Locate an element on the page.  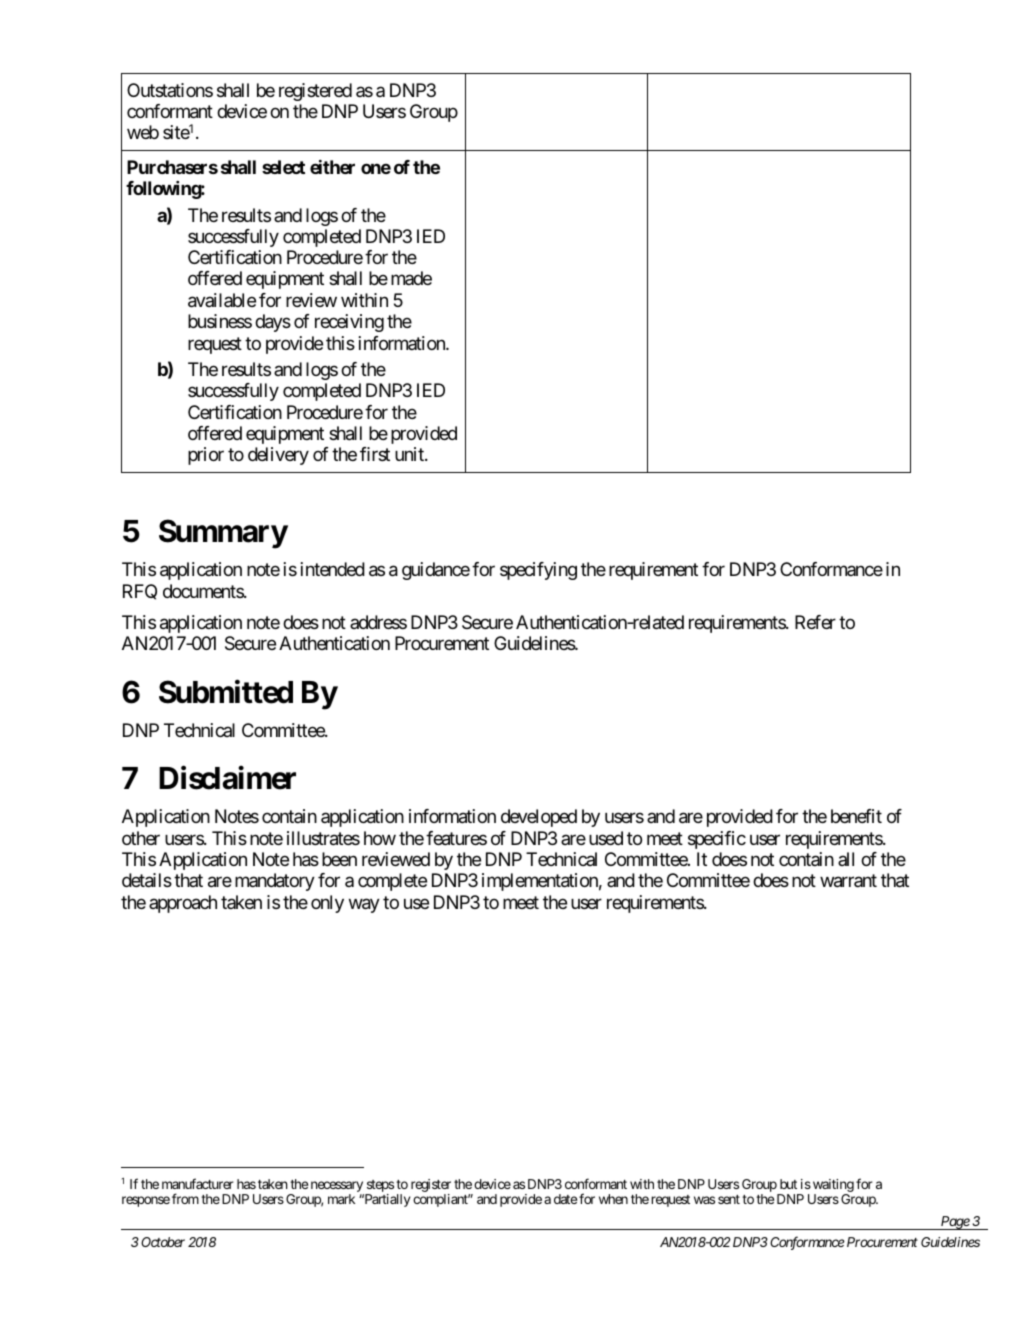
select is located at coordinates (283, 167).
